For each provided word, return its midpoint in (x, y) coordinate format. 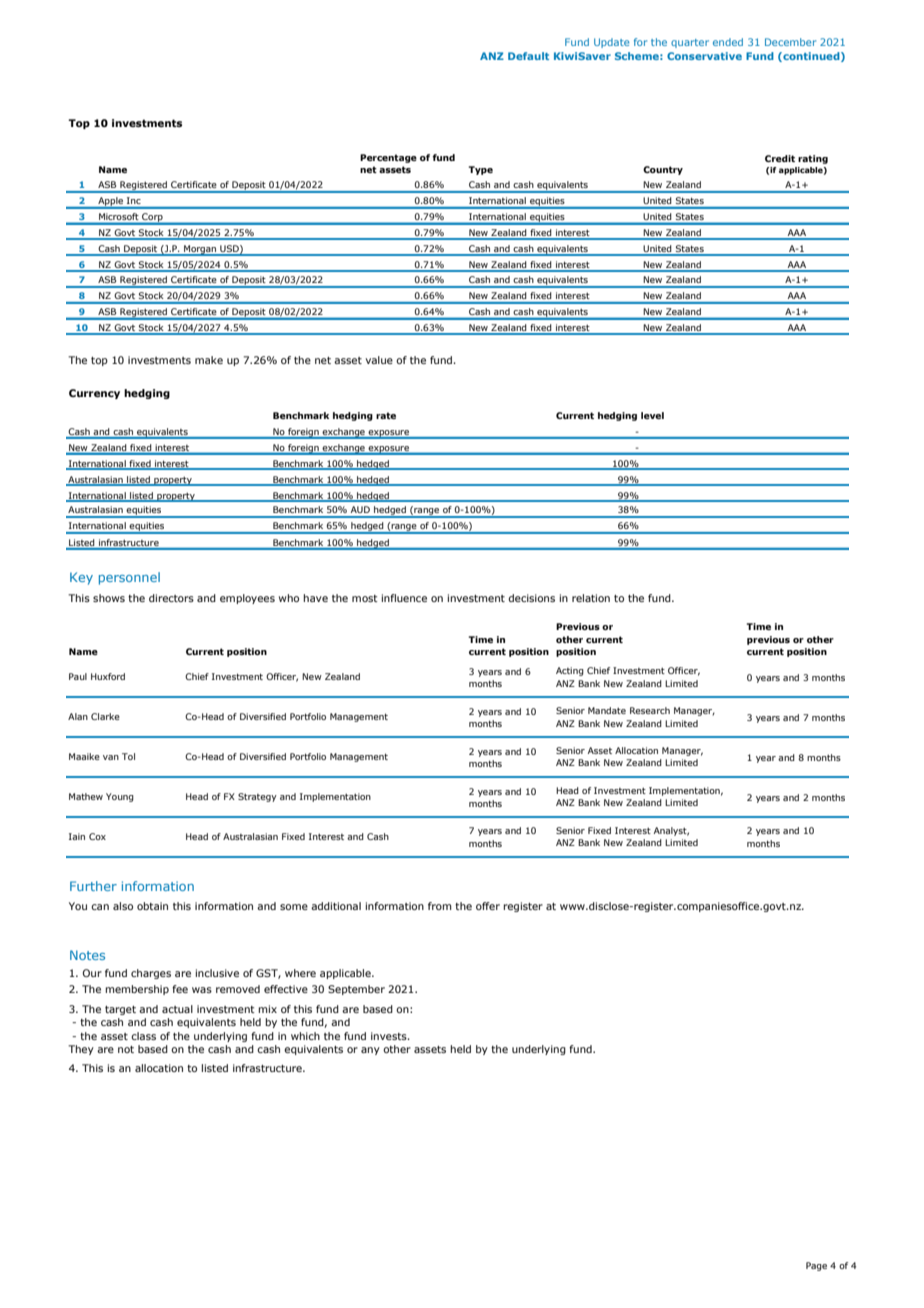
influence (404, 598)
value (379, 360)
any (370, 1051)
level (652, 415)
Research (650, 710)
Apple (110, 202)
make (209, 360)
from (440, 906)
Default (528, 56)
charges (151, 974)
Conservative (704, 56)
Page (816, 1266)
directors (171, 598)
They (81, 1050)
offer (488, 906)
